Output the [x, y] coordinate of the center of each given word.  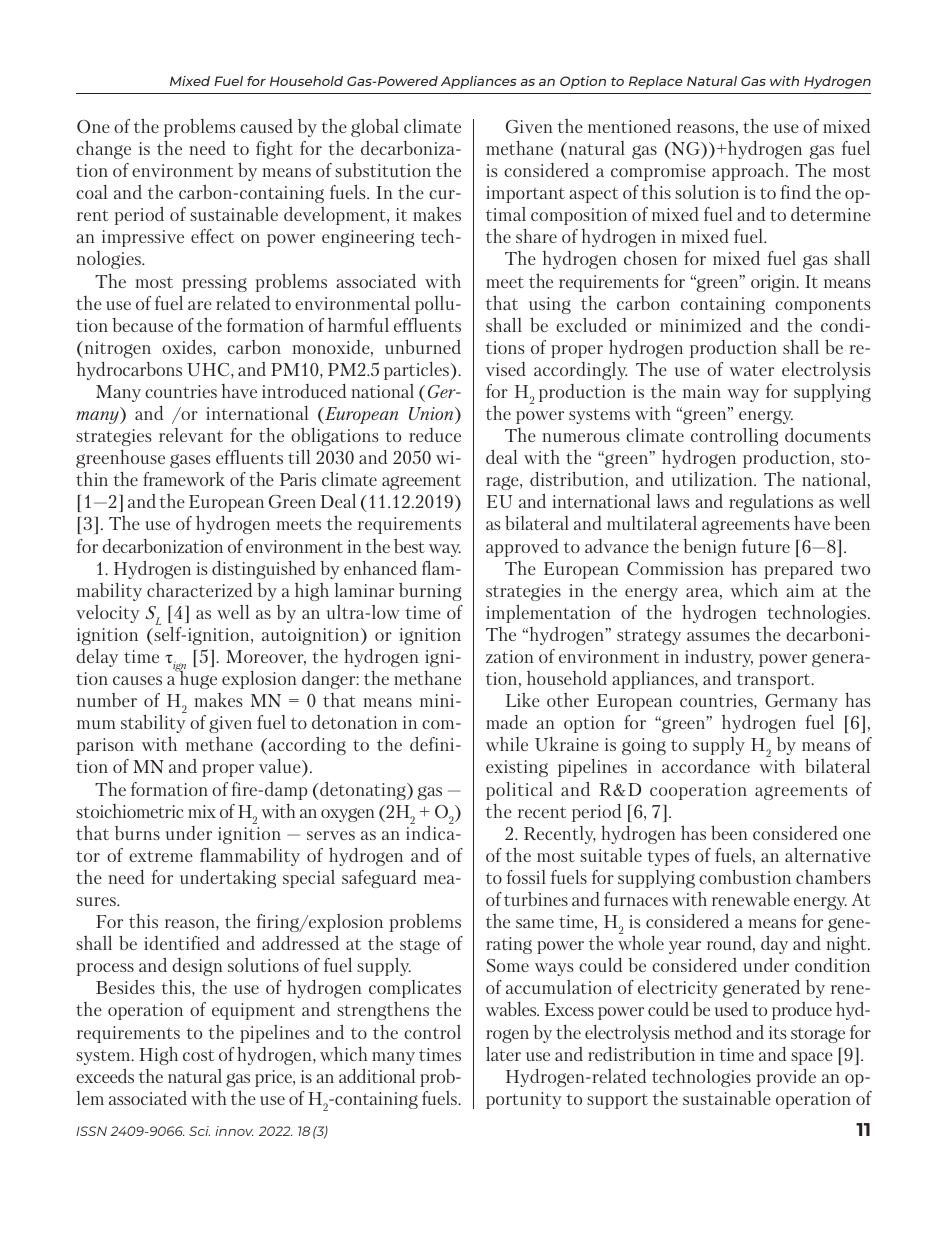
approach [749, 172]
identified [181, 942]
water [751, 370]
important [525, 194]
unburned [423, 346]
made [506, 722]
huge [197, 679]
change [103, 149]
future [766, 546]
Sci [199, 1131]
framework [184, 479]
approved [522, 548]
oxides [188, 348]
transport [775, 681]
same [535, 923]
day [774, 944]
